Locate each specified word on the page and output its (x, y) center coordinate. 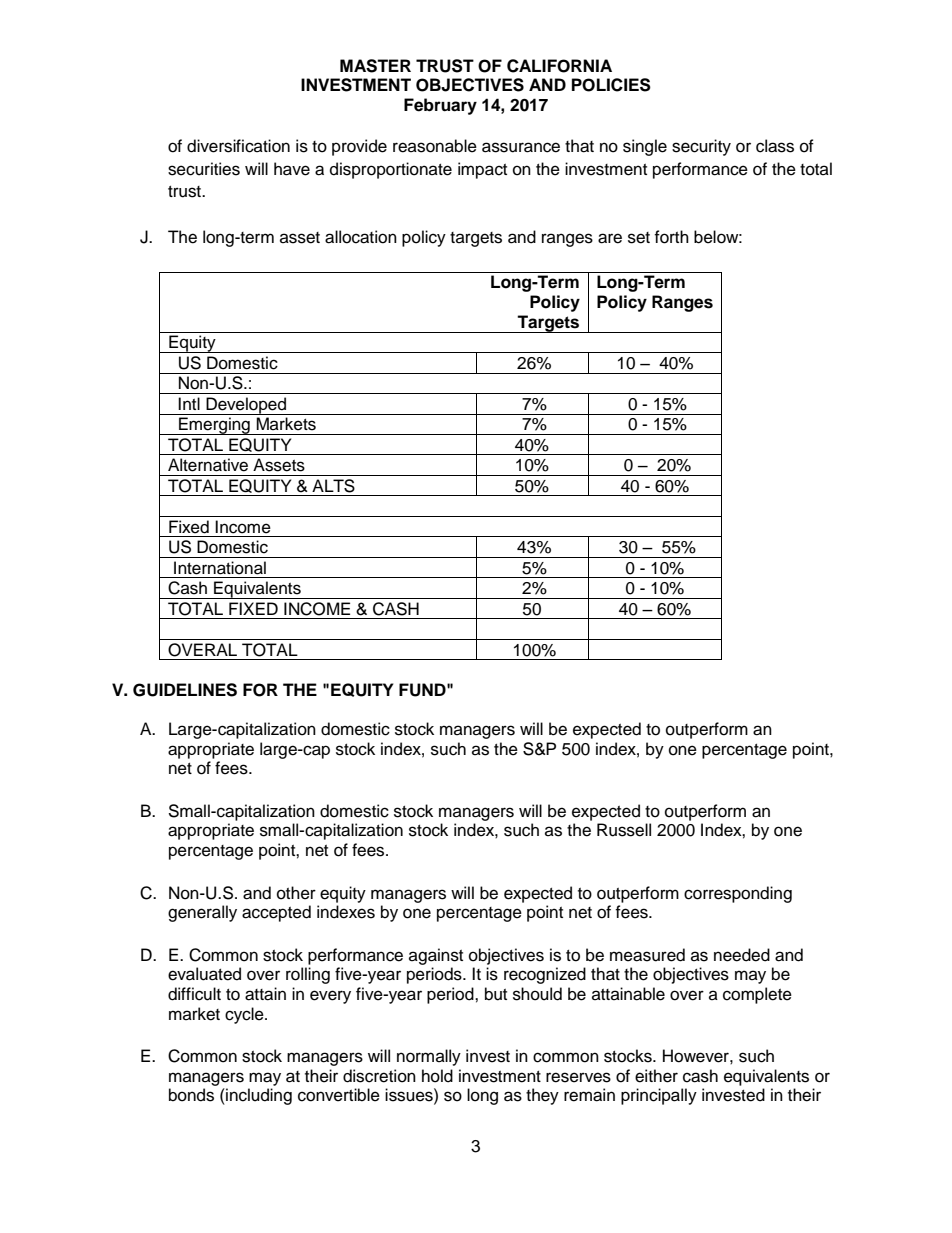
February (440, 106)
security (701, 147)
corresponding (738, 894)
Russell (624, 830)
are (610, 238)
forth (671, 237)
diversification (238, 146)
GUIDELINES (185, 690)
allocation (361, 237)
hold (437, 1076)
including (258, 1096)
